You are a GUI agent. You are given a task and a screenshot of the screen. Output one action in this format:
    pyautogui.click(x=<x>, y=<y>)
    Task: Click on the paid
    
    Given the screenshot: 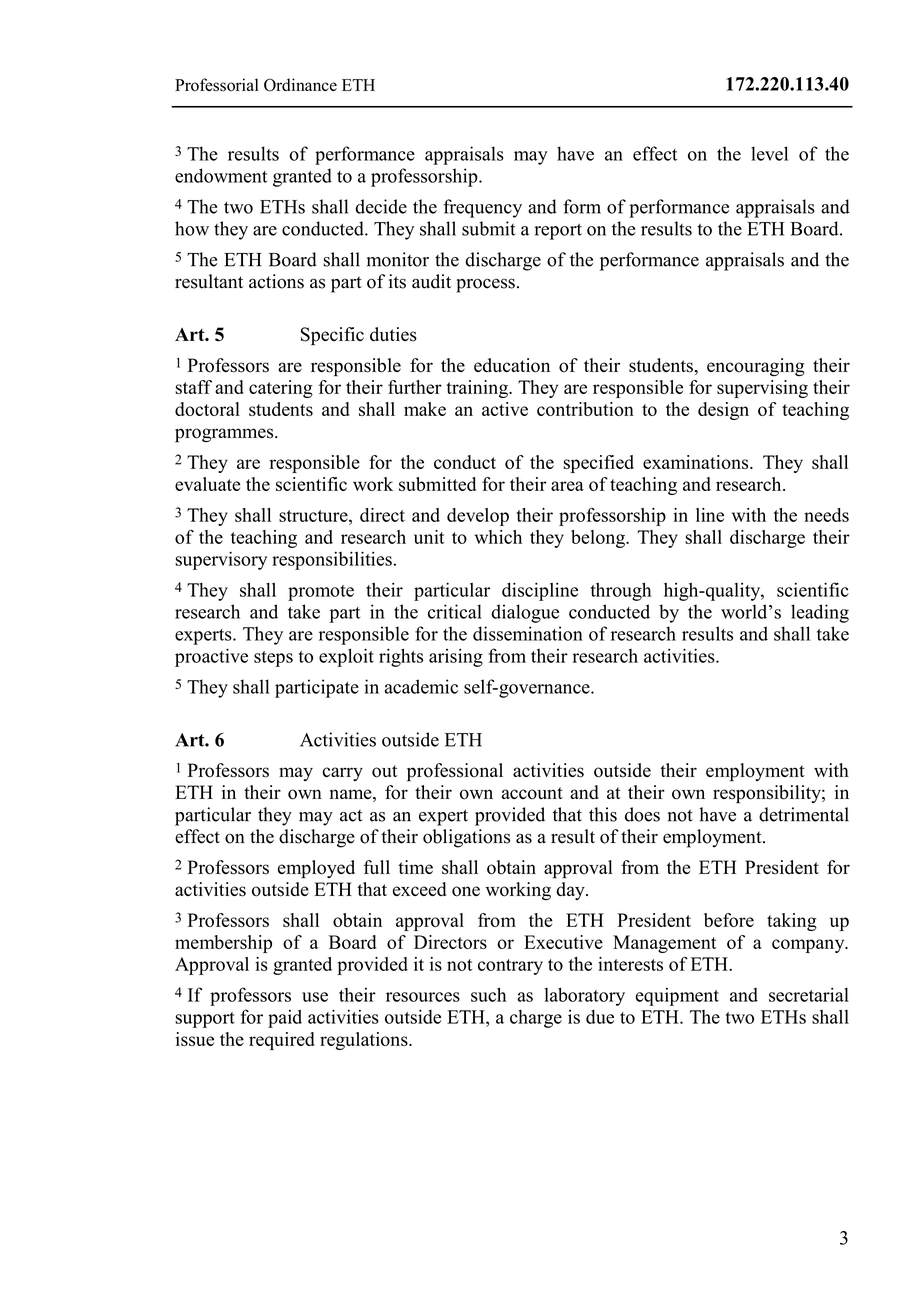 What is the action you would take?
    pyautogui.click(x=285, y=1019)
